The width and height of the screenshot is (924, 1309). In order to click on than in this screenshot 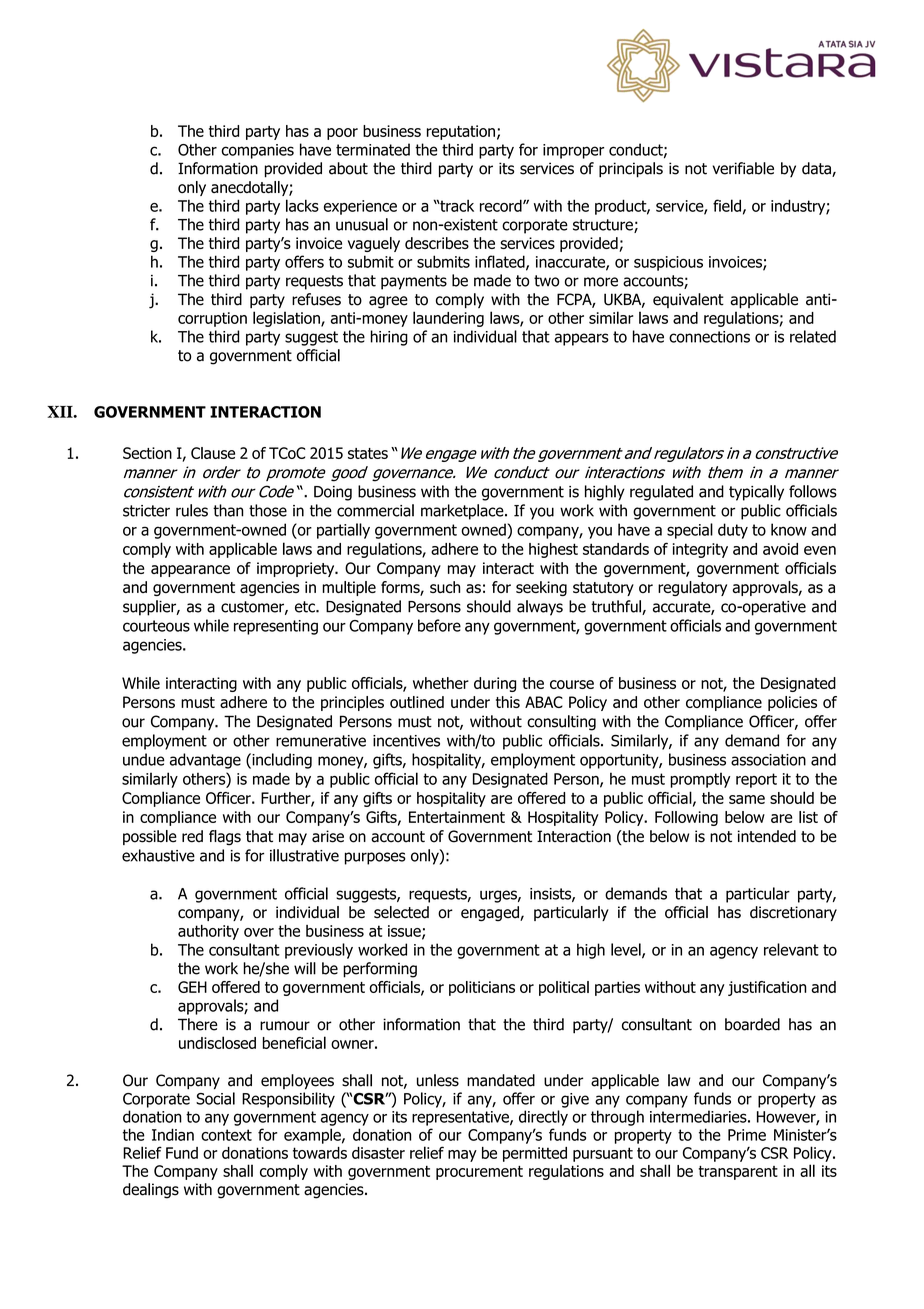, I will do `click(228, 510)`.
